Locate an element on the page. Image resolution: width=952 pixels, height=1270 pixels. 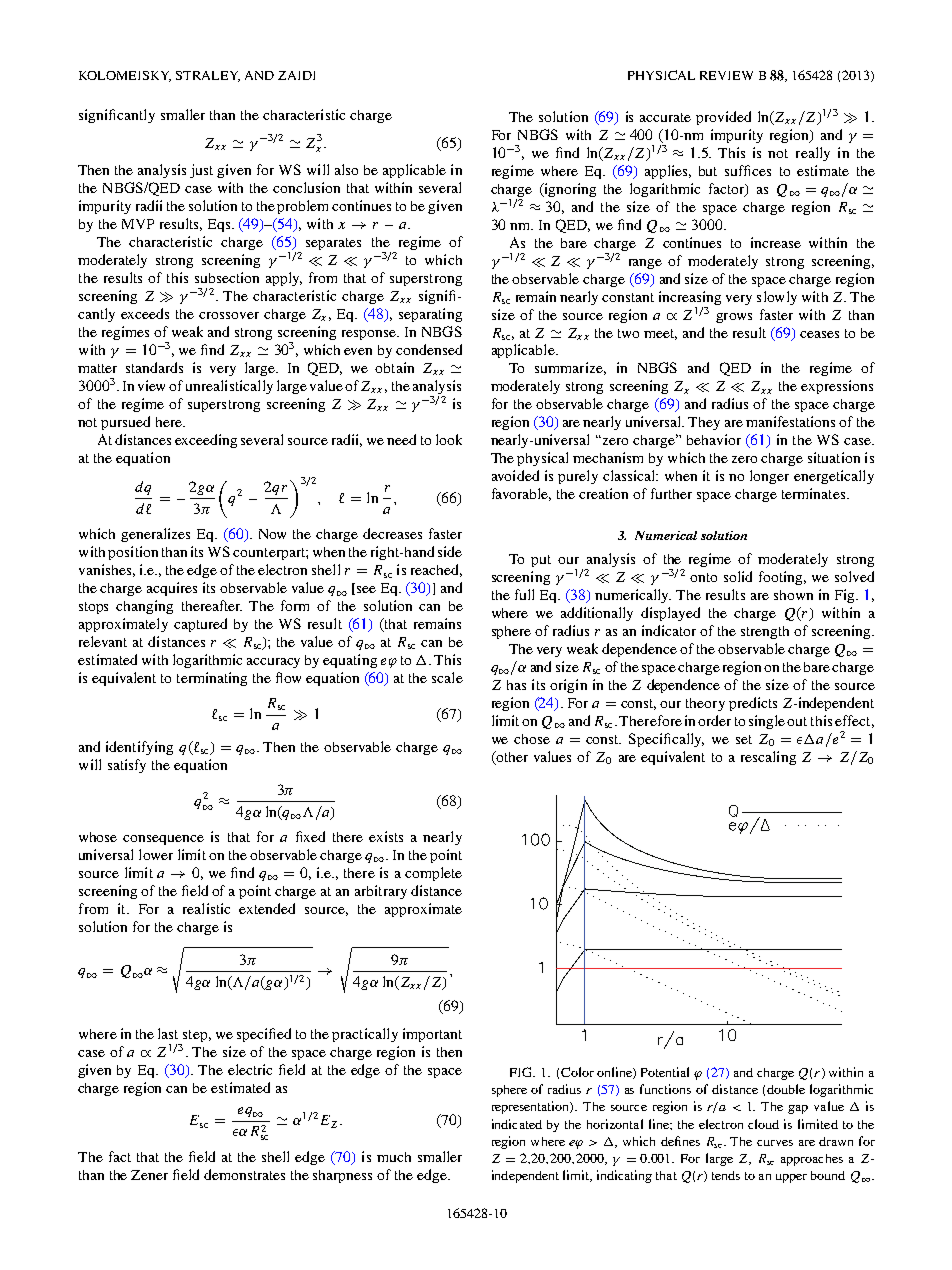
just is located at coordinates (201, 171).
